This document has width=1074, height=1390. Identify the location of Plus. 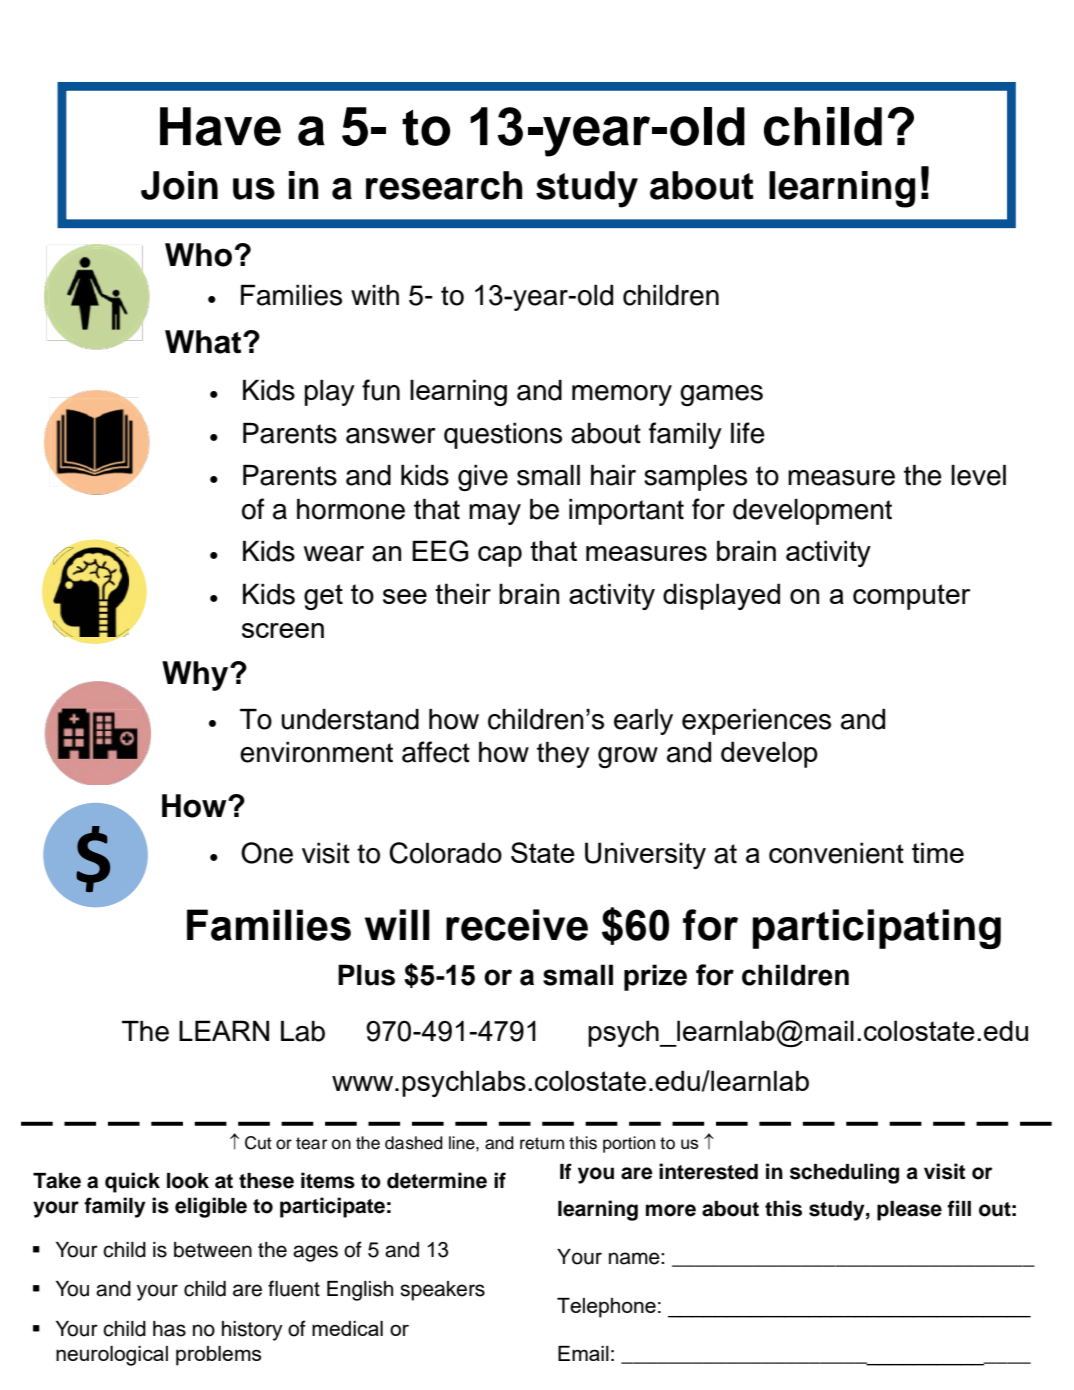
(366, 975).
